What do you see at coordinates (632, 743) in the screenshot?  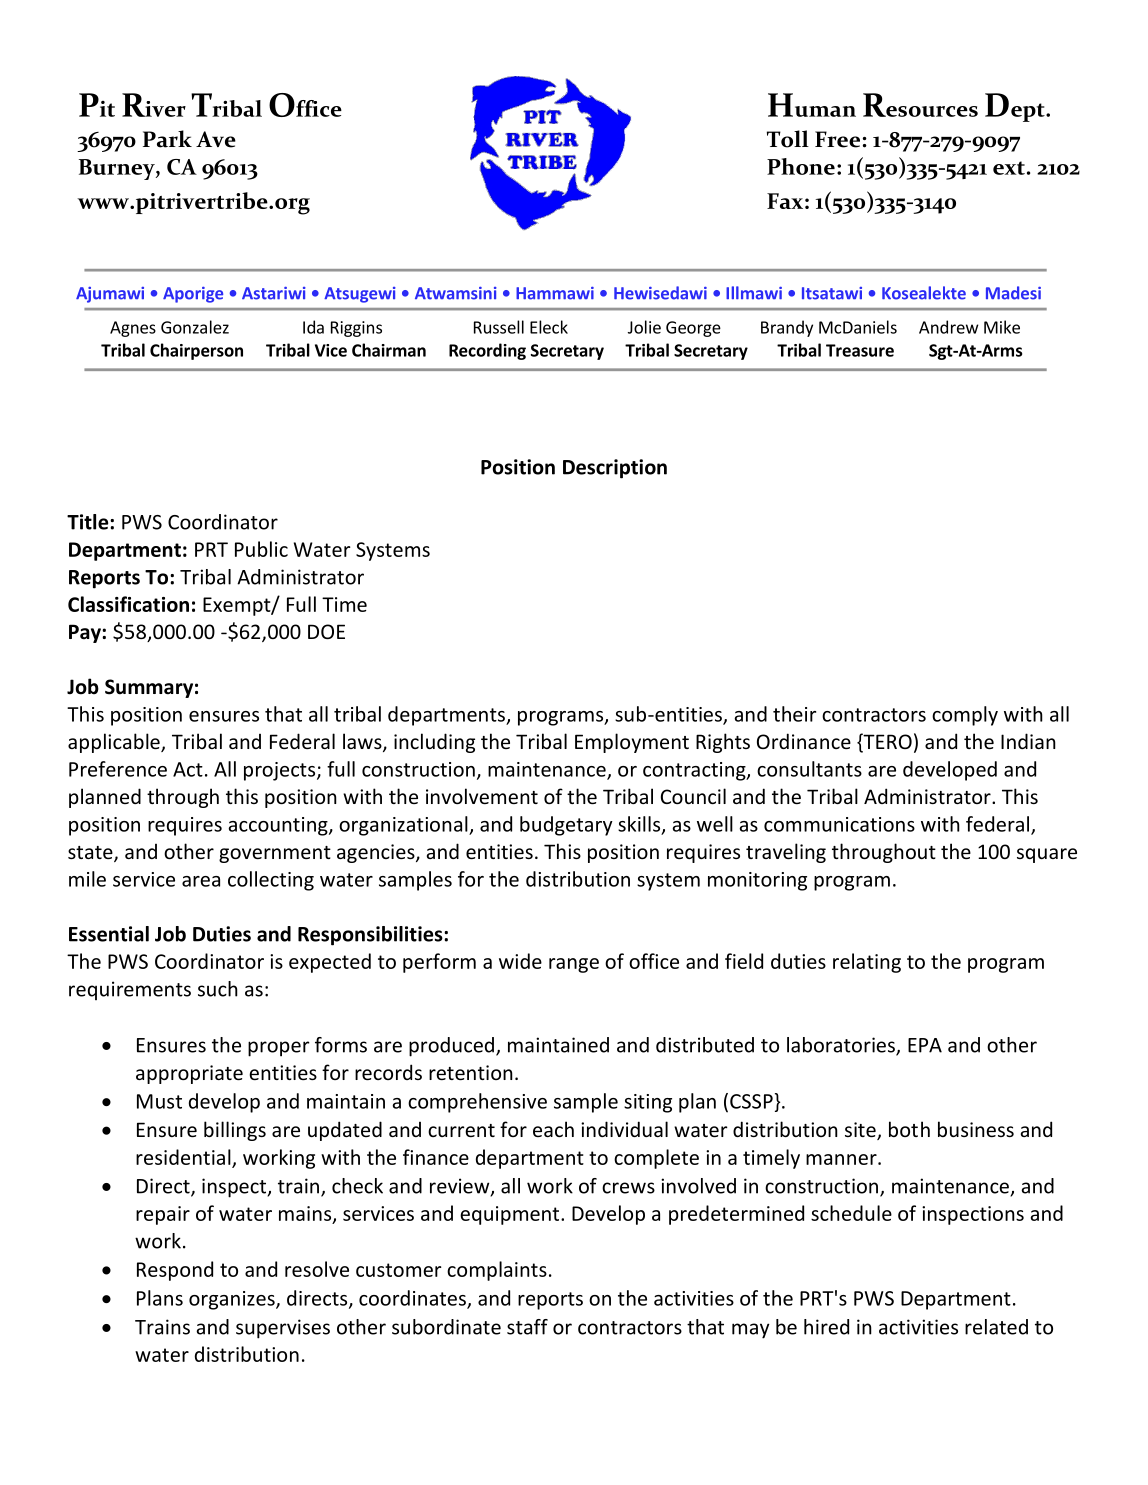 I see `Employment` at bounding box center [632, 743].
